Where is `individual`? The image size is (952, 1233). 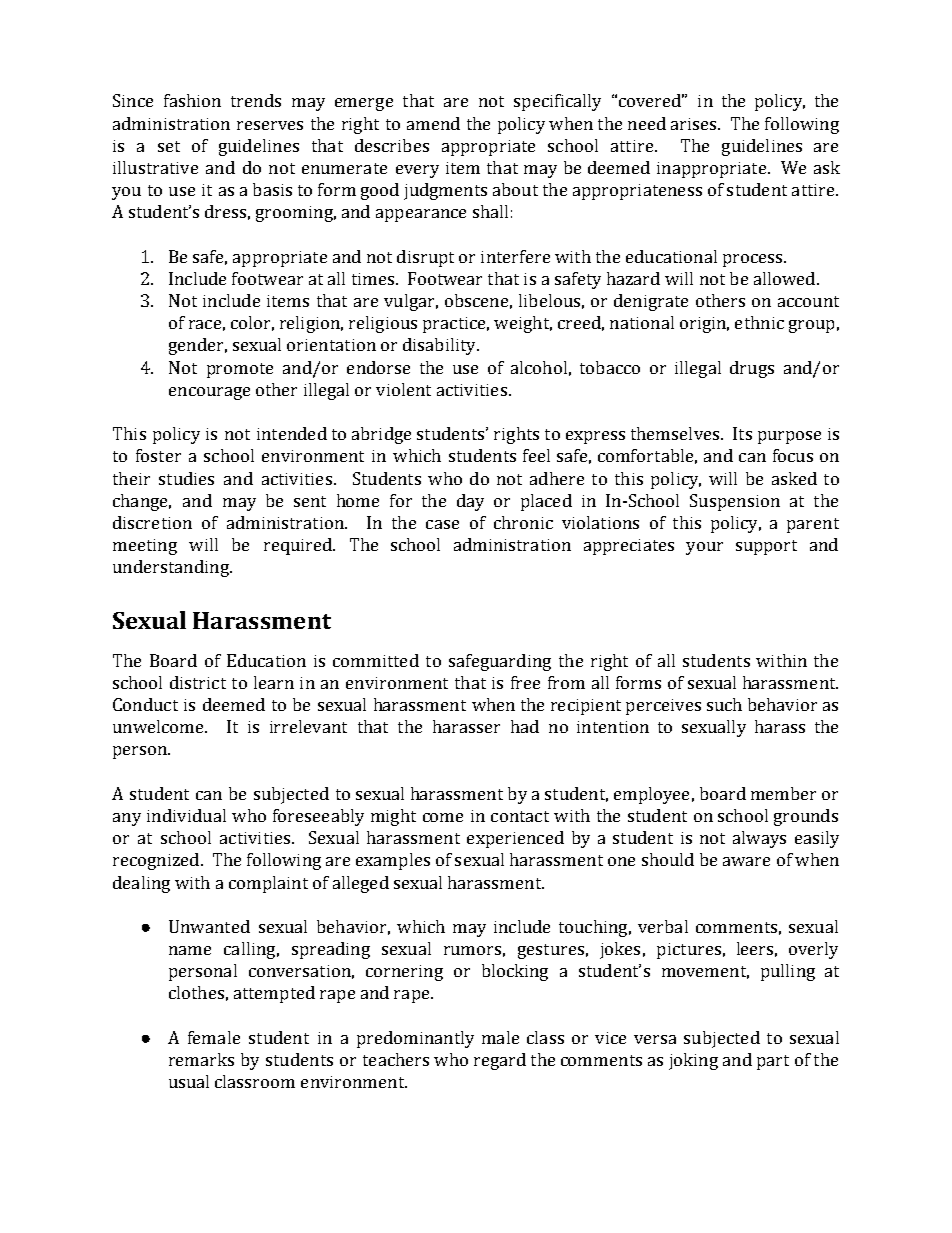
individual is located at coordinates (186, 815).
